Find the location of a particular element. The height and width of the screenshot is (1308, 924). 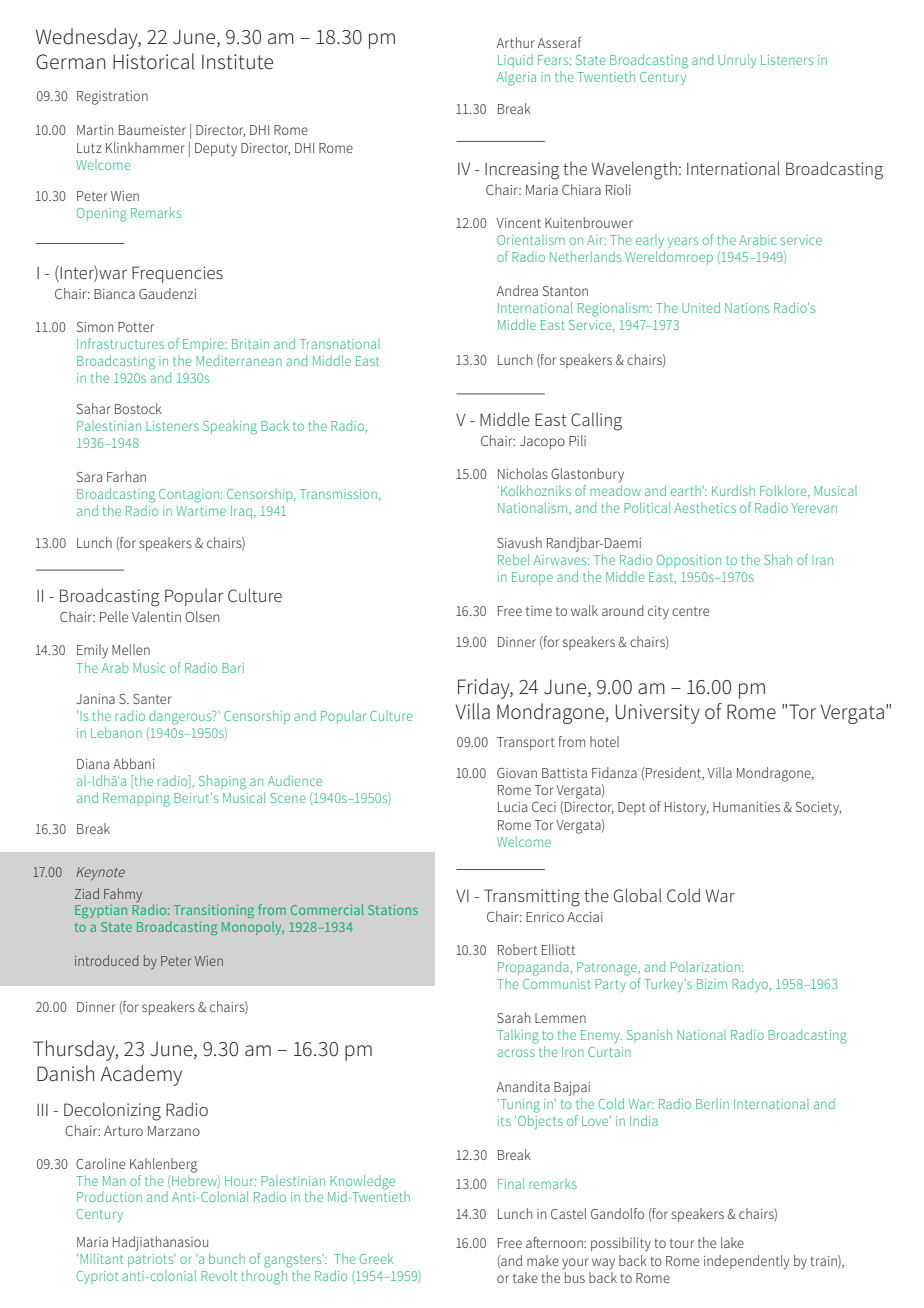

Stations is located at coordinates (393, 910).
